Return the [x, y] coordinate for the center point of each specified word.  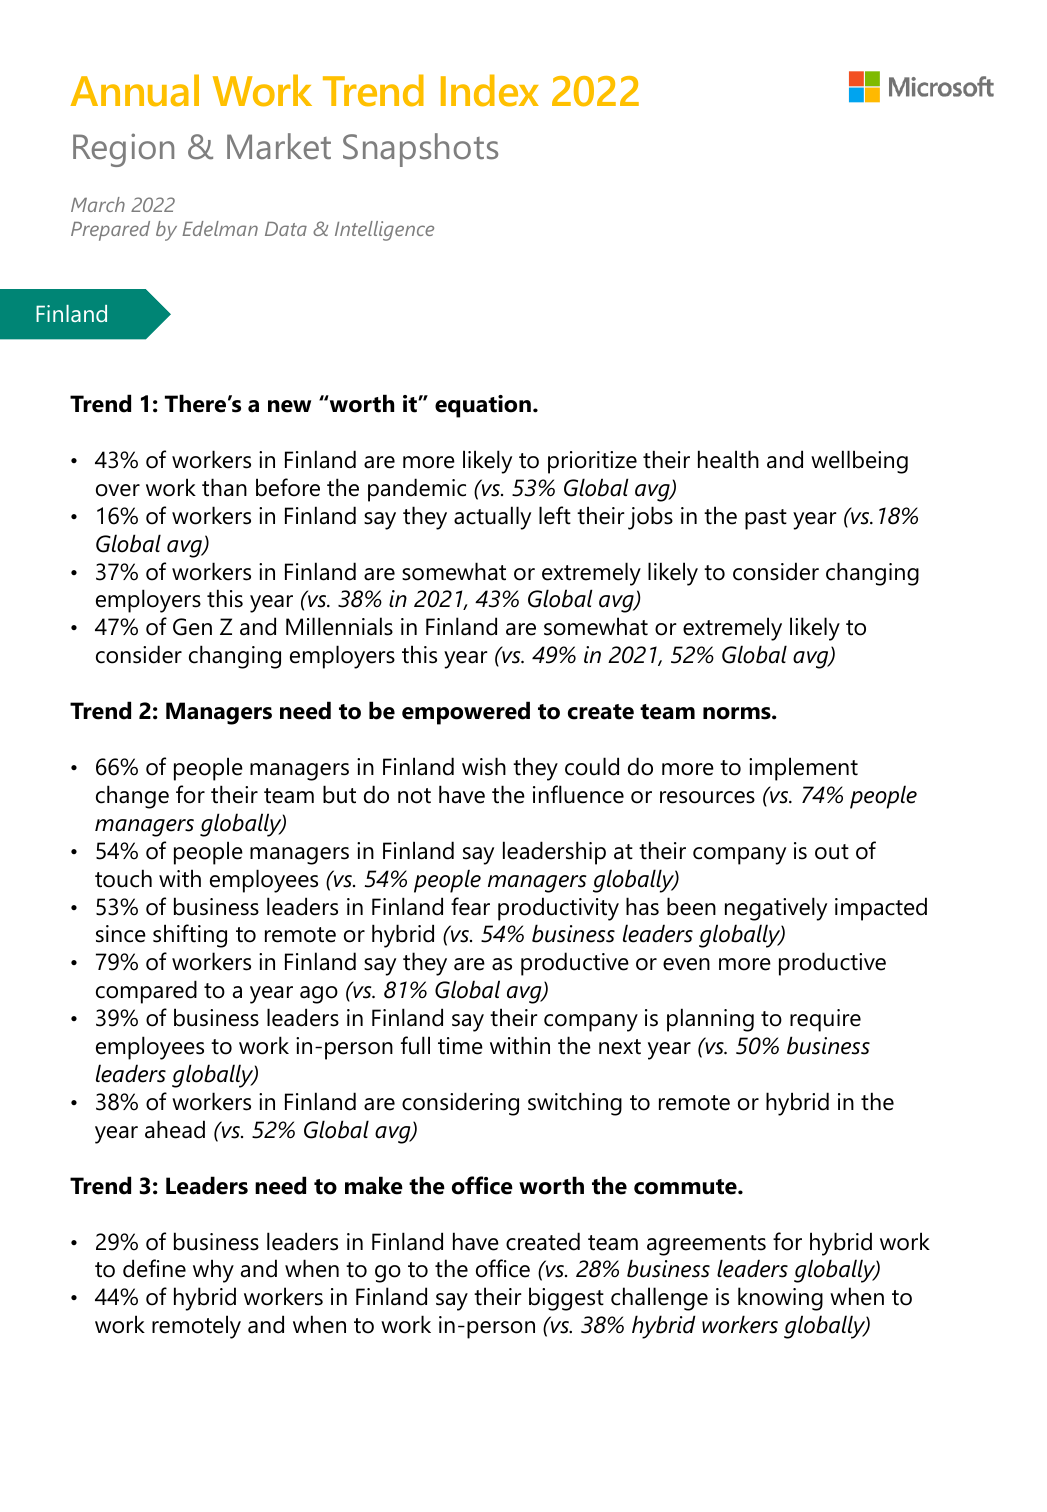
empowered [466, 713]
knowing [780, 1299]
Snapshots [420, 150]
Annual [134, 90]
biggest [566, 1299]
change [132, 797]
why [213, 1271]
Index [490, 90]
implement [803, 769]
